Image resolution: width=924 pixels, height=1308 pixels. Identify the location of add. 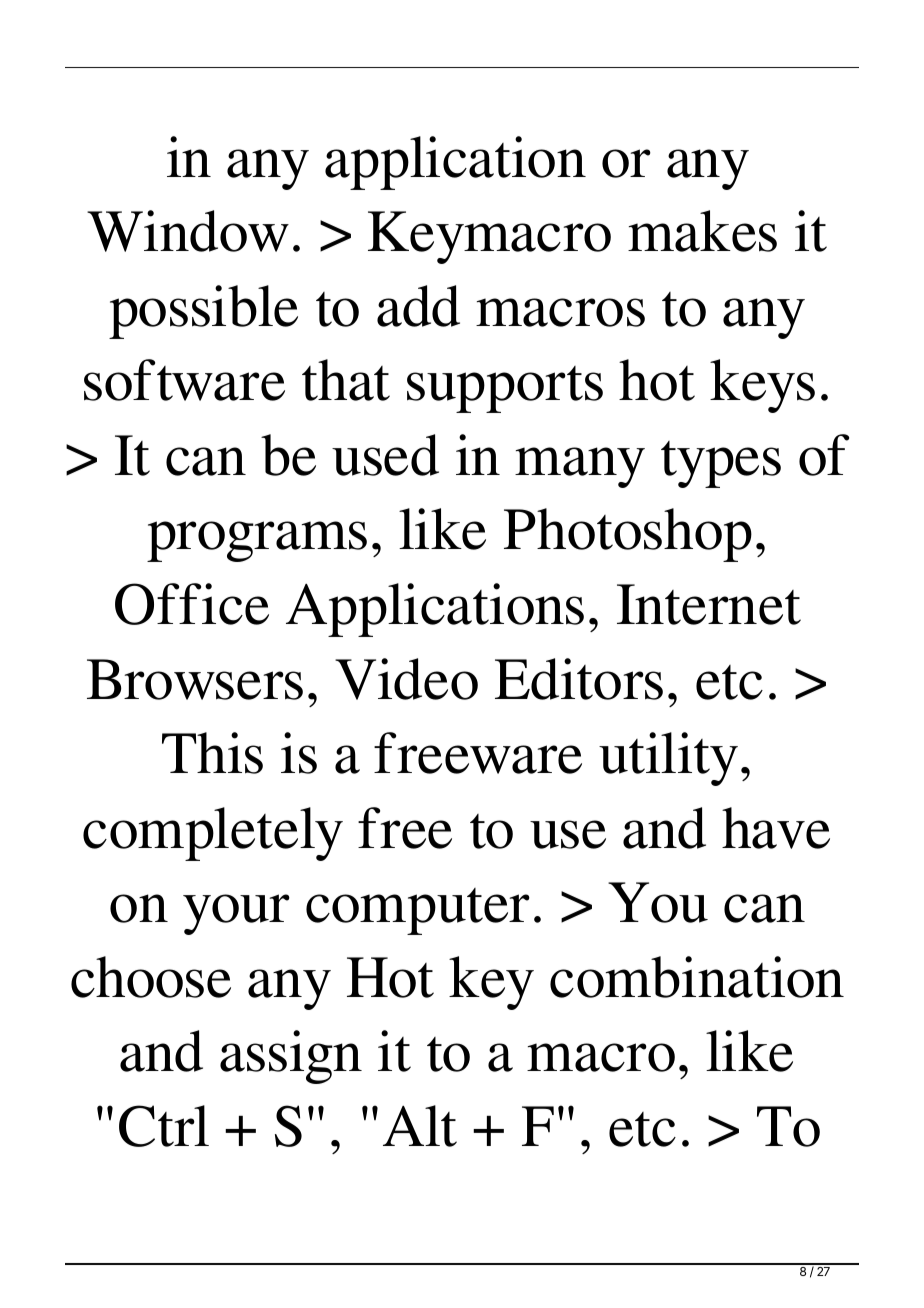
(418, 306).
